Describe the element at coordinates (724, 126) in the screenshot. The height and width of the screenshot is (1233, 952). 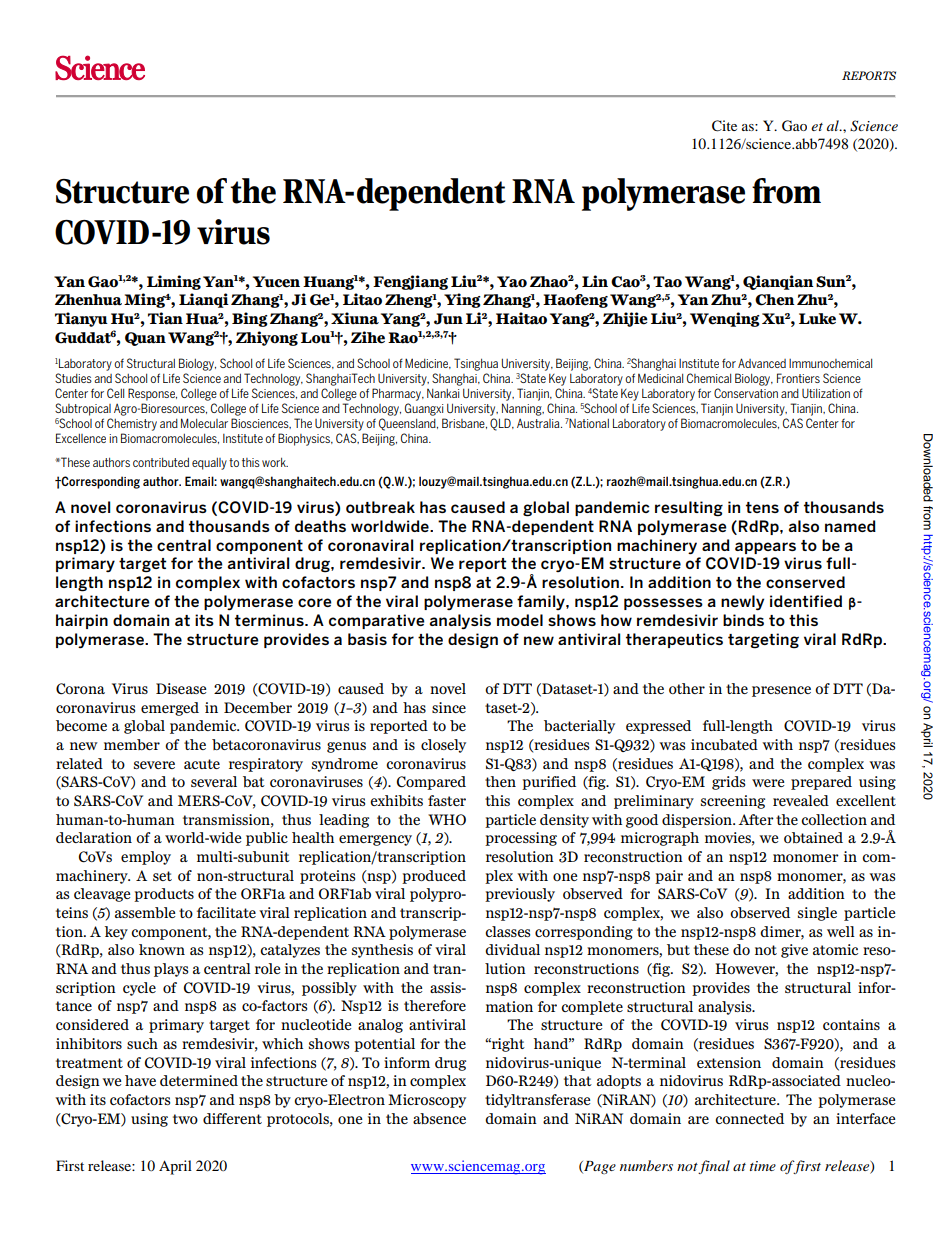
I see `Cite` at that location.
